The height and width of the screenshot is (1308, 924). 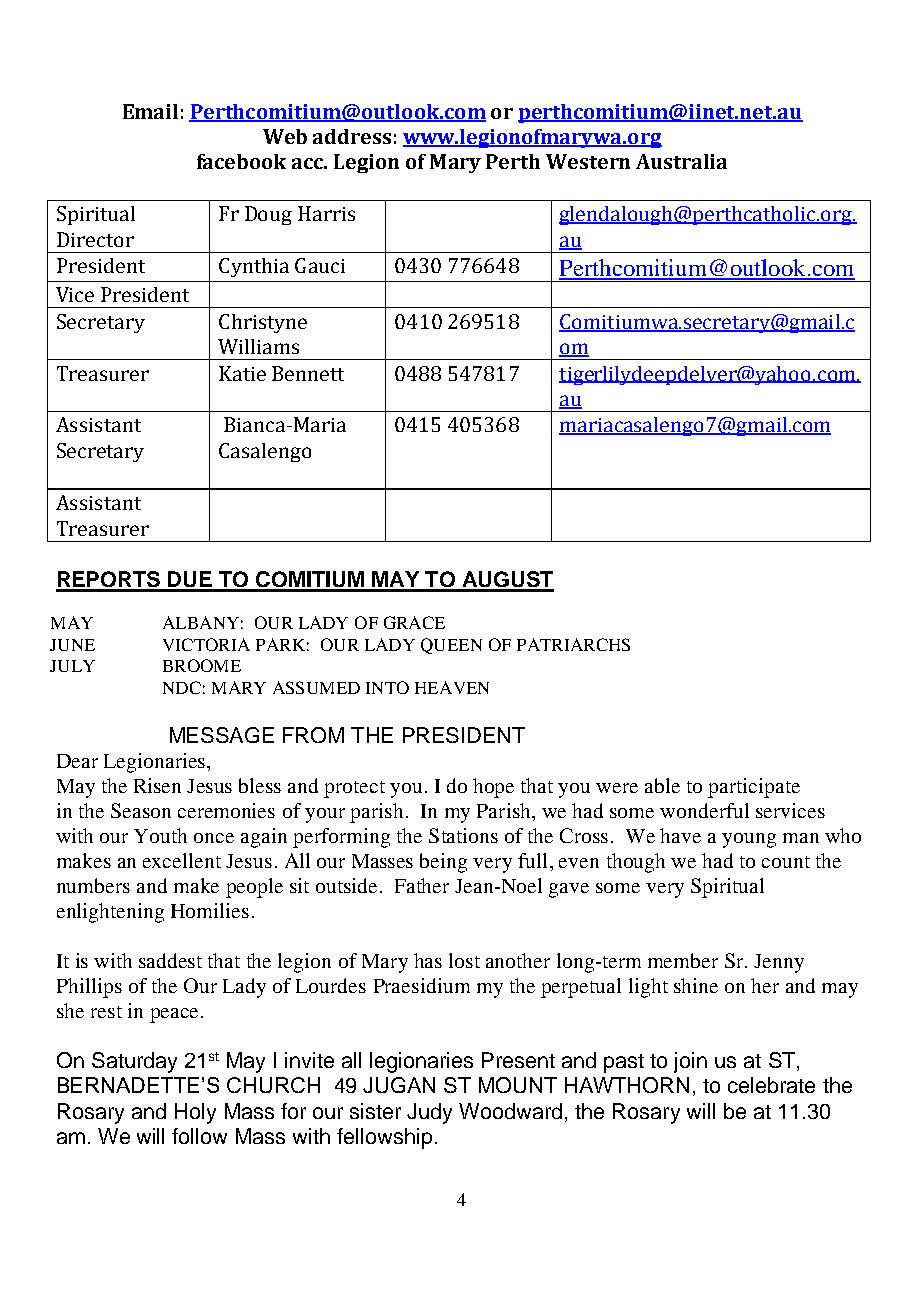 What do you see at coordinates (182, 860) in the screenshot?
I see `excellent` at bounding box center [182, 860].
